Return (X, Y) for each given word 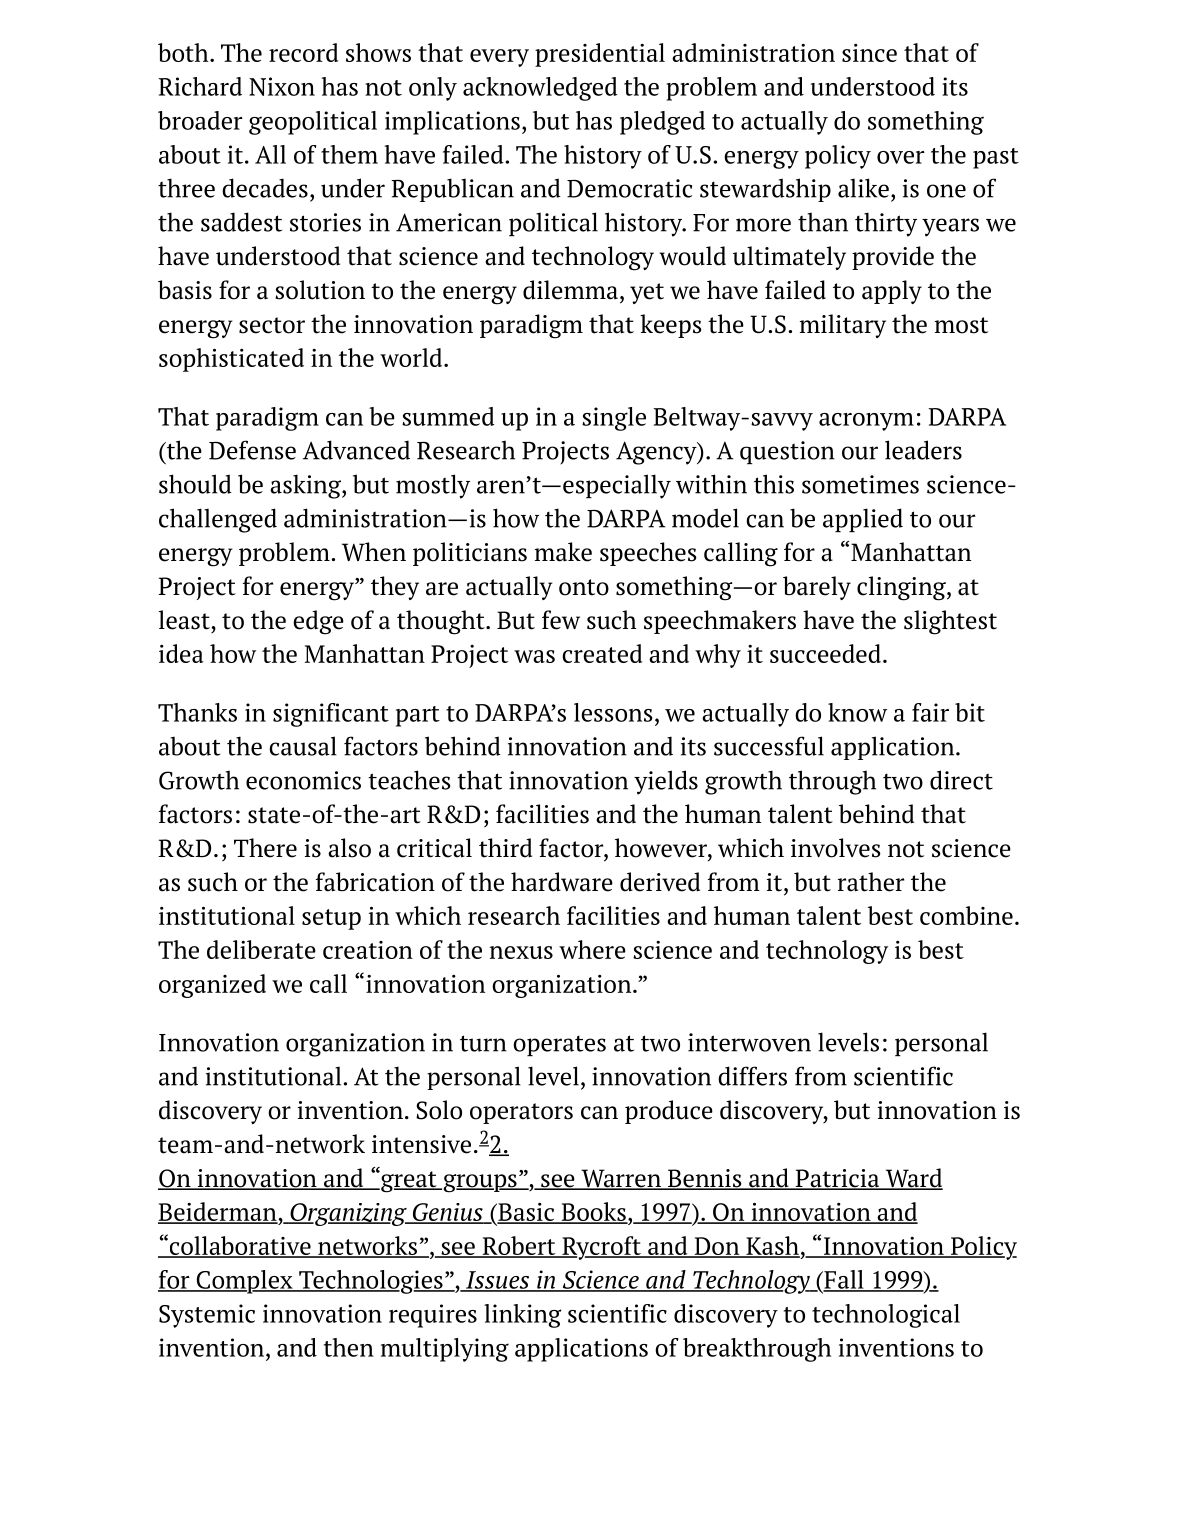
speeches (648, 554)
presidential (600, 55)
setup (331, 919)
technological (886, 1316)
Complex (244, 1282)
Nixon (282, 86)
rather (871, 882)
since (869, 53)
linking (523, 1316)
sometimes (860, 484)
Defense (252, 450)
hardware (562, 882)
